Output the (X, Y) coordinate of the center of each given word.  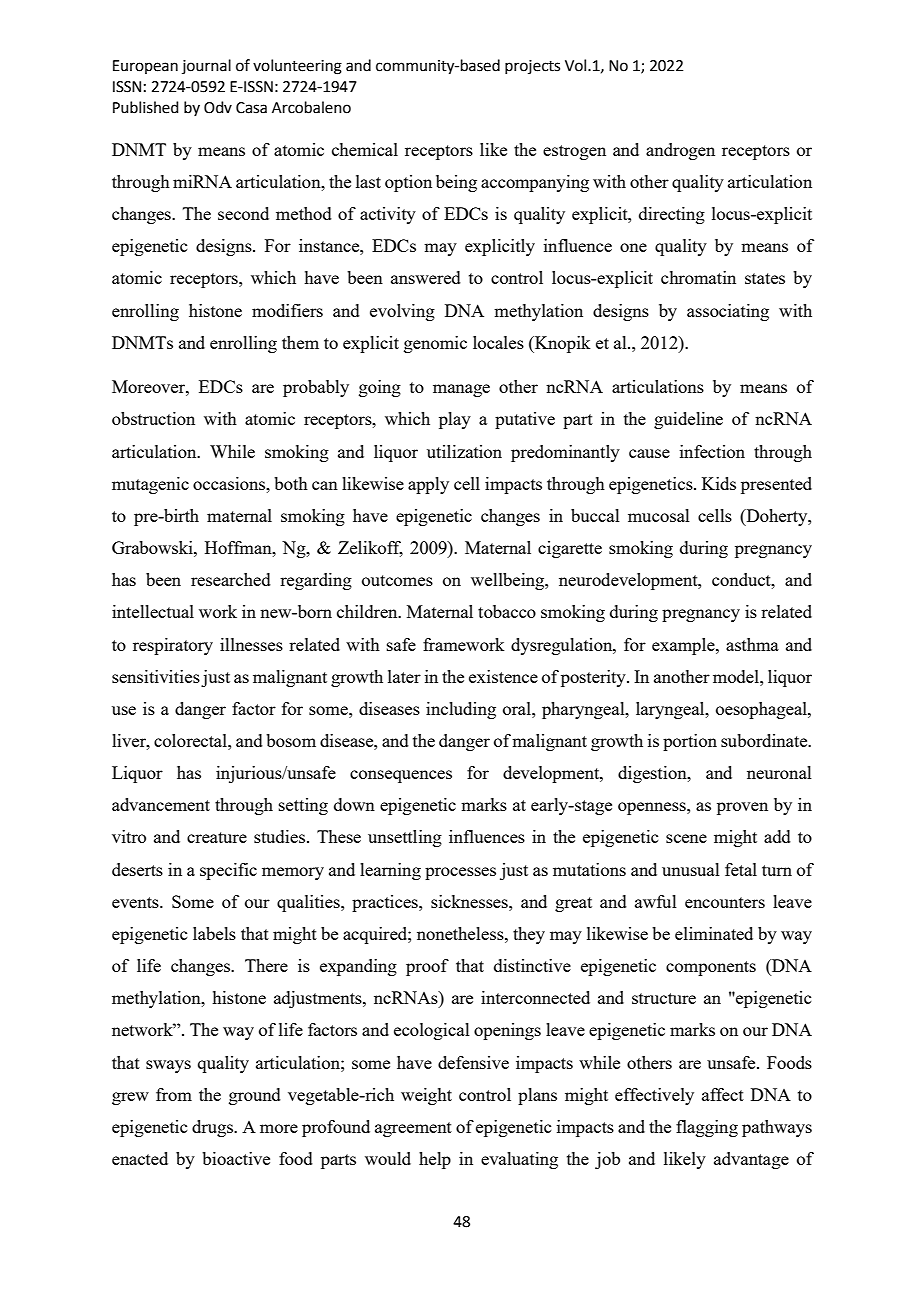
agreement (413, 1129)
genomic (435, 344)
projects (532, 67)
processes (460, 873)
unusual (691, 869)
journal (206, 66)
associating (728, 312)
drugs (213, 1128)
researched (231, 579)
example (684, 646)
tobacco (507, 611)
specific (228, 871)
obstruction (153, 418)
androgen (680, 151)
